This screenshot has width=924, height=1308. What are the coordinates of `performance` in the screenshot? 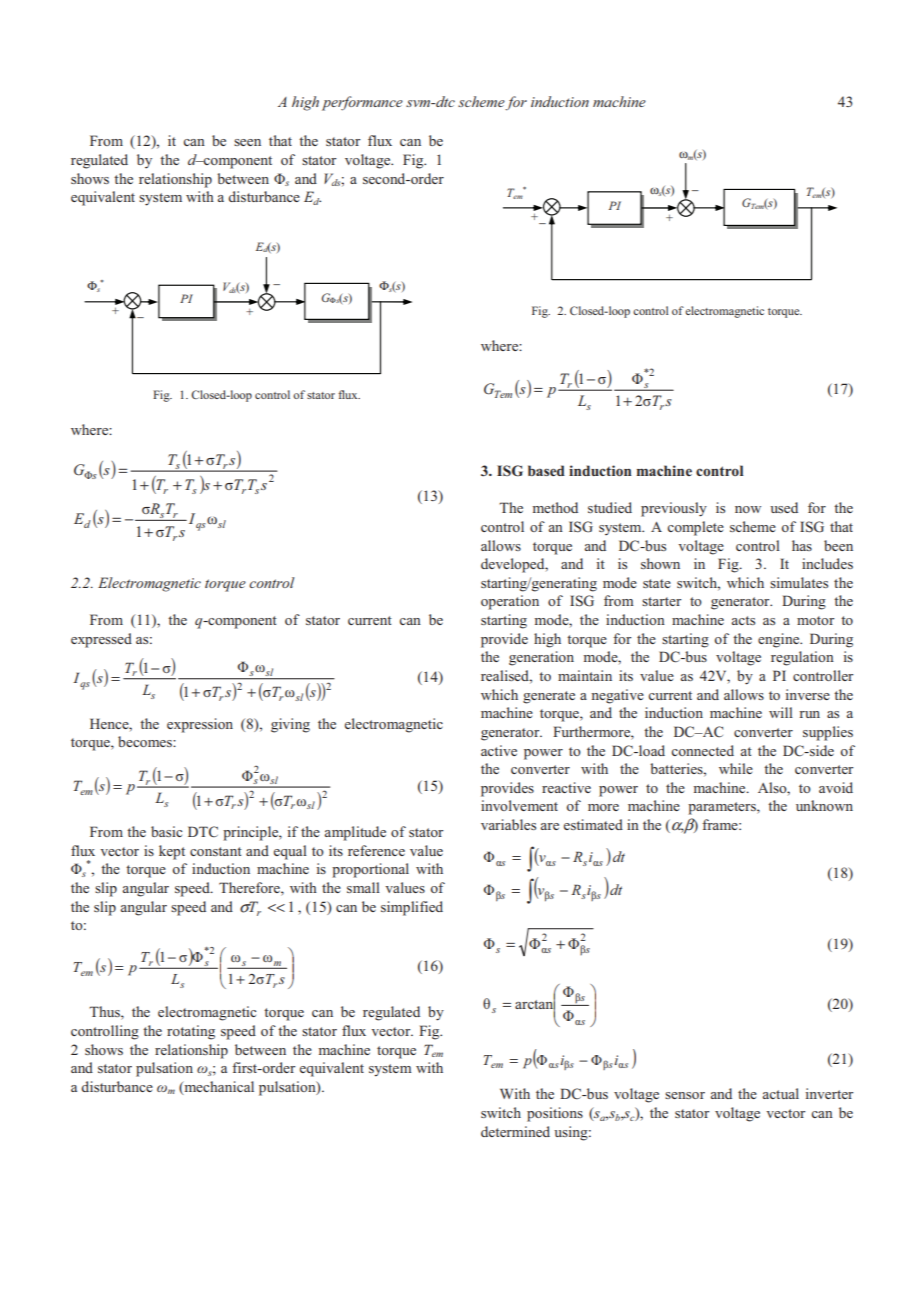 It's located at (362, 103).
